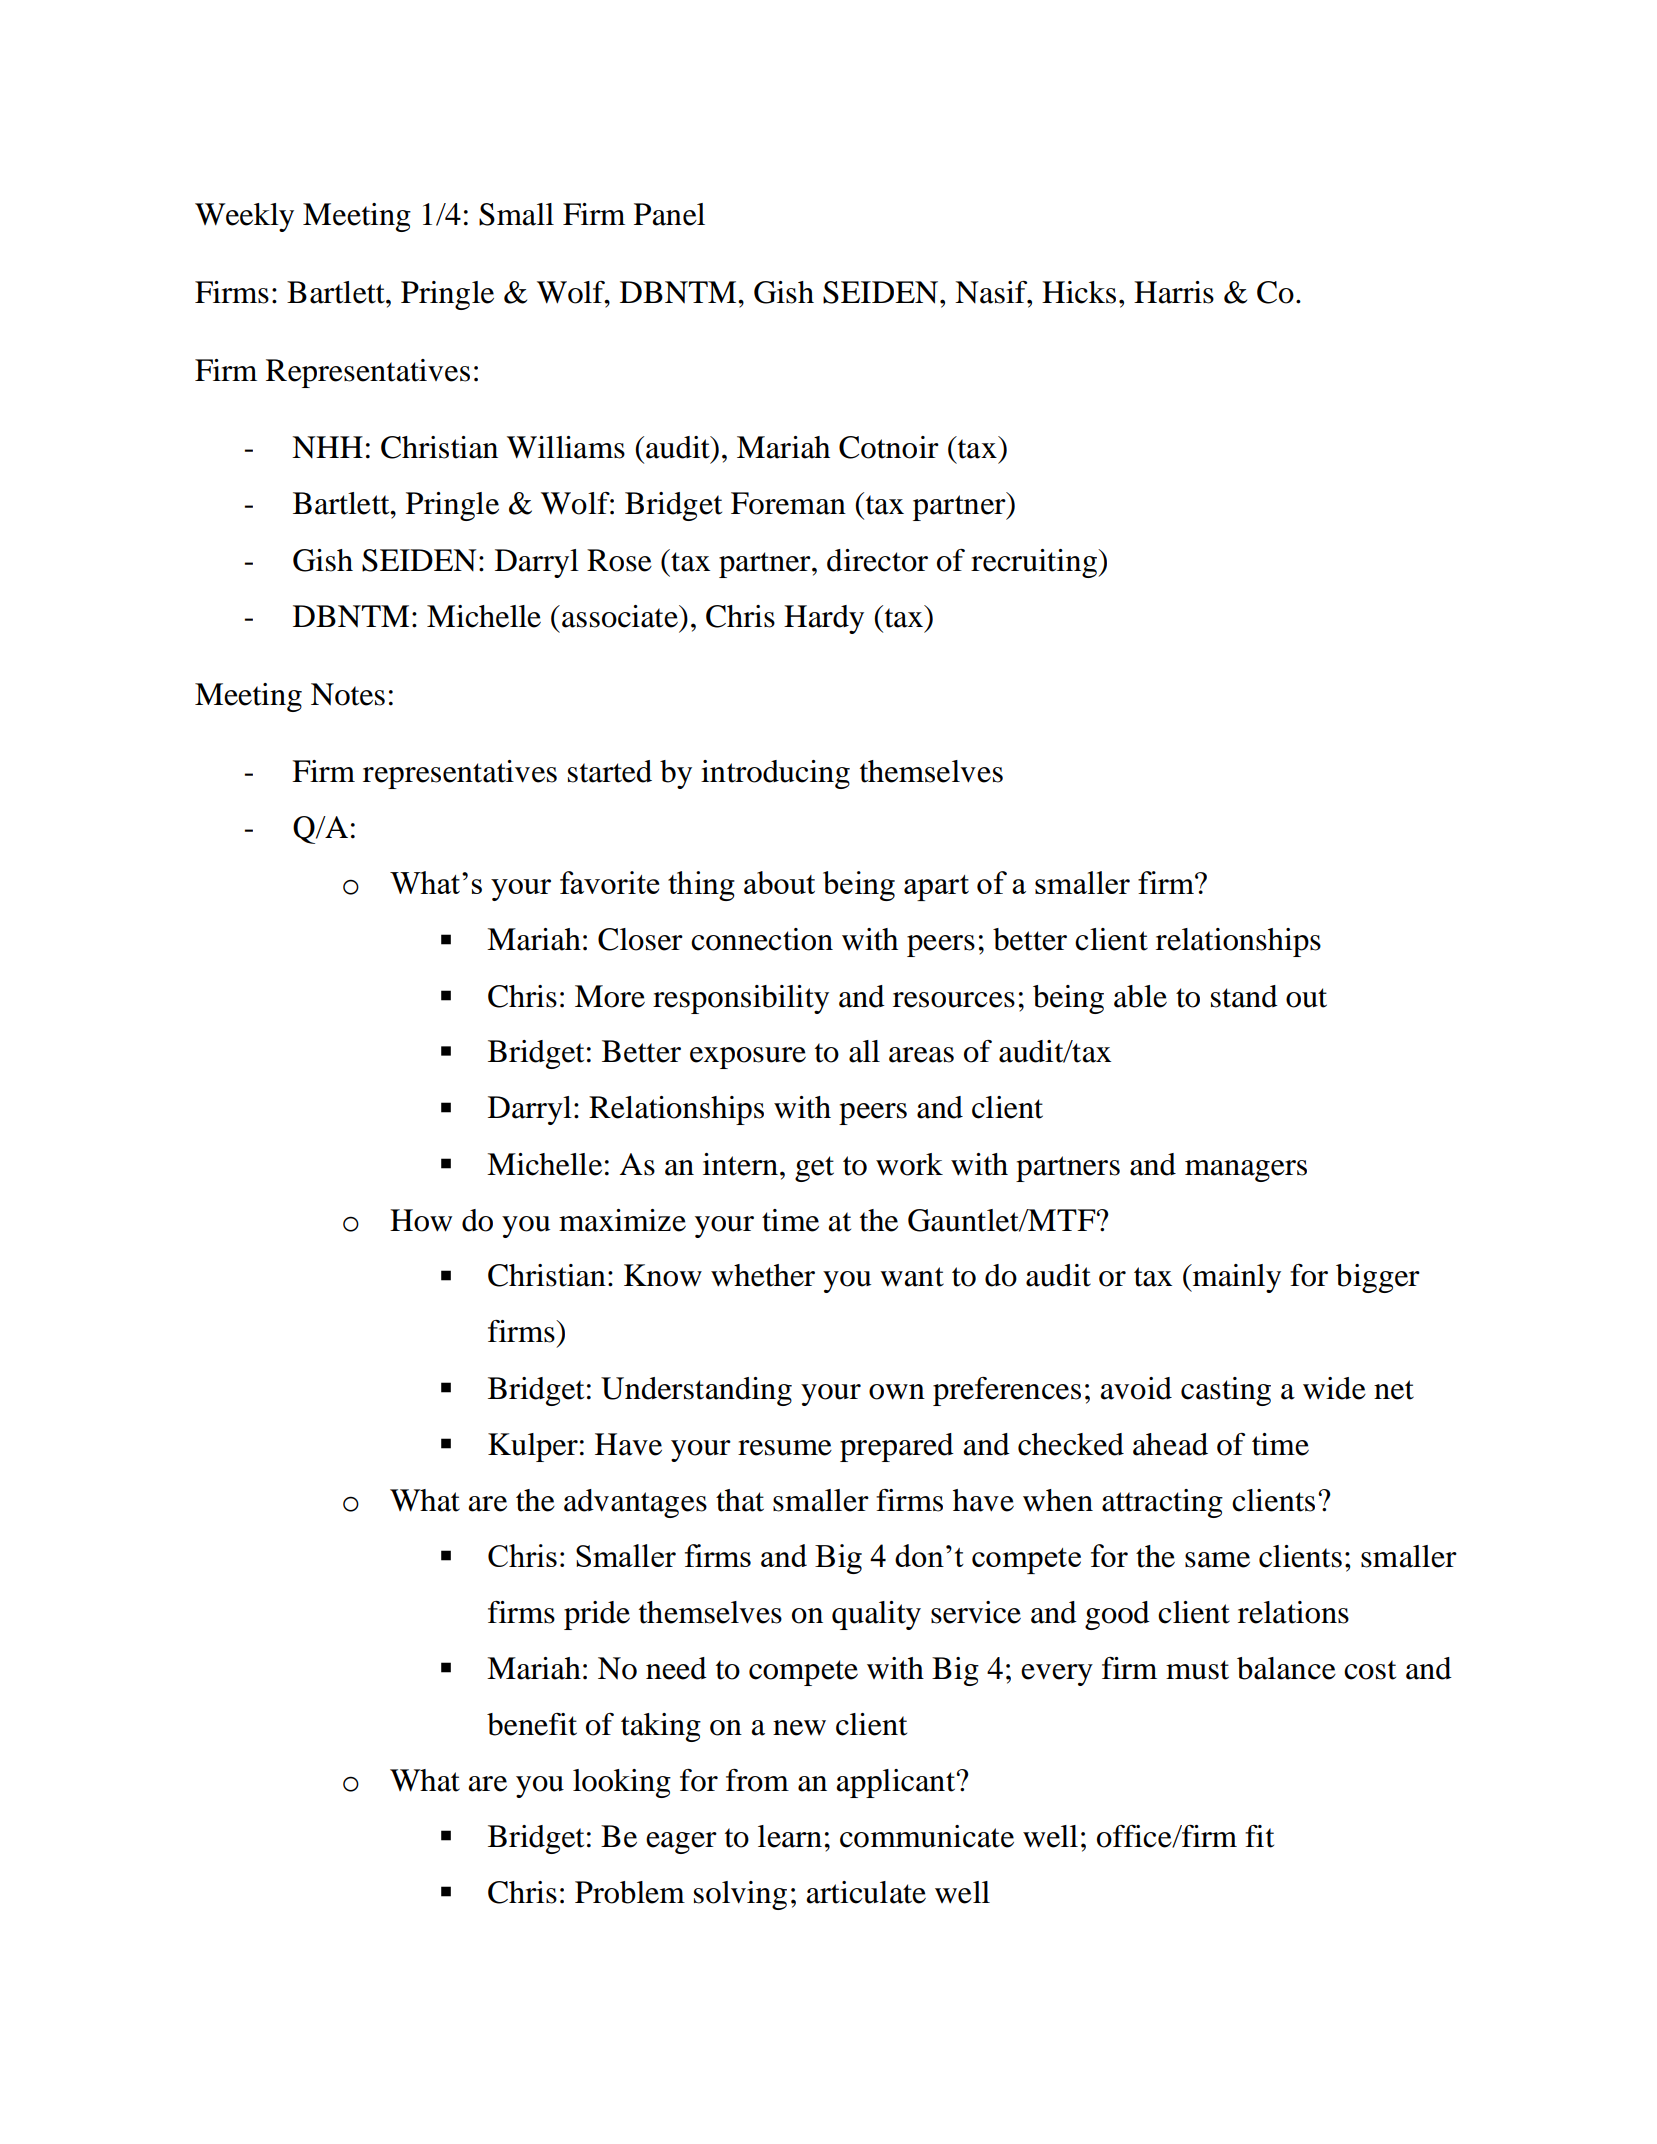  I want to click on Panel, so click(669, 214).
